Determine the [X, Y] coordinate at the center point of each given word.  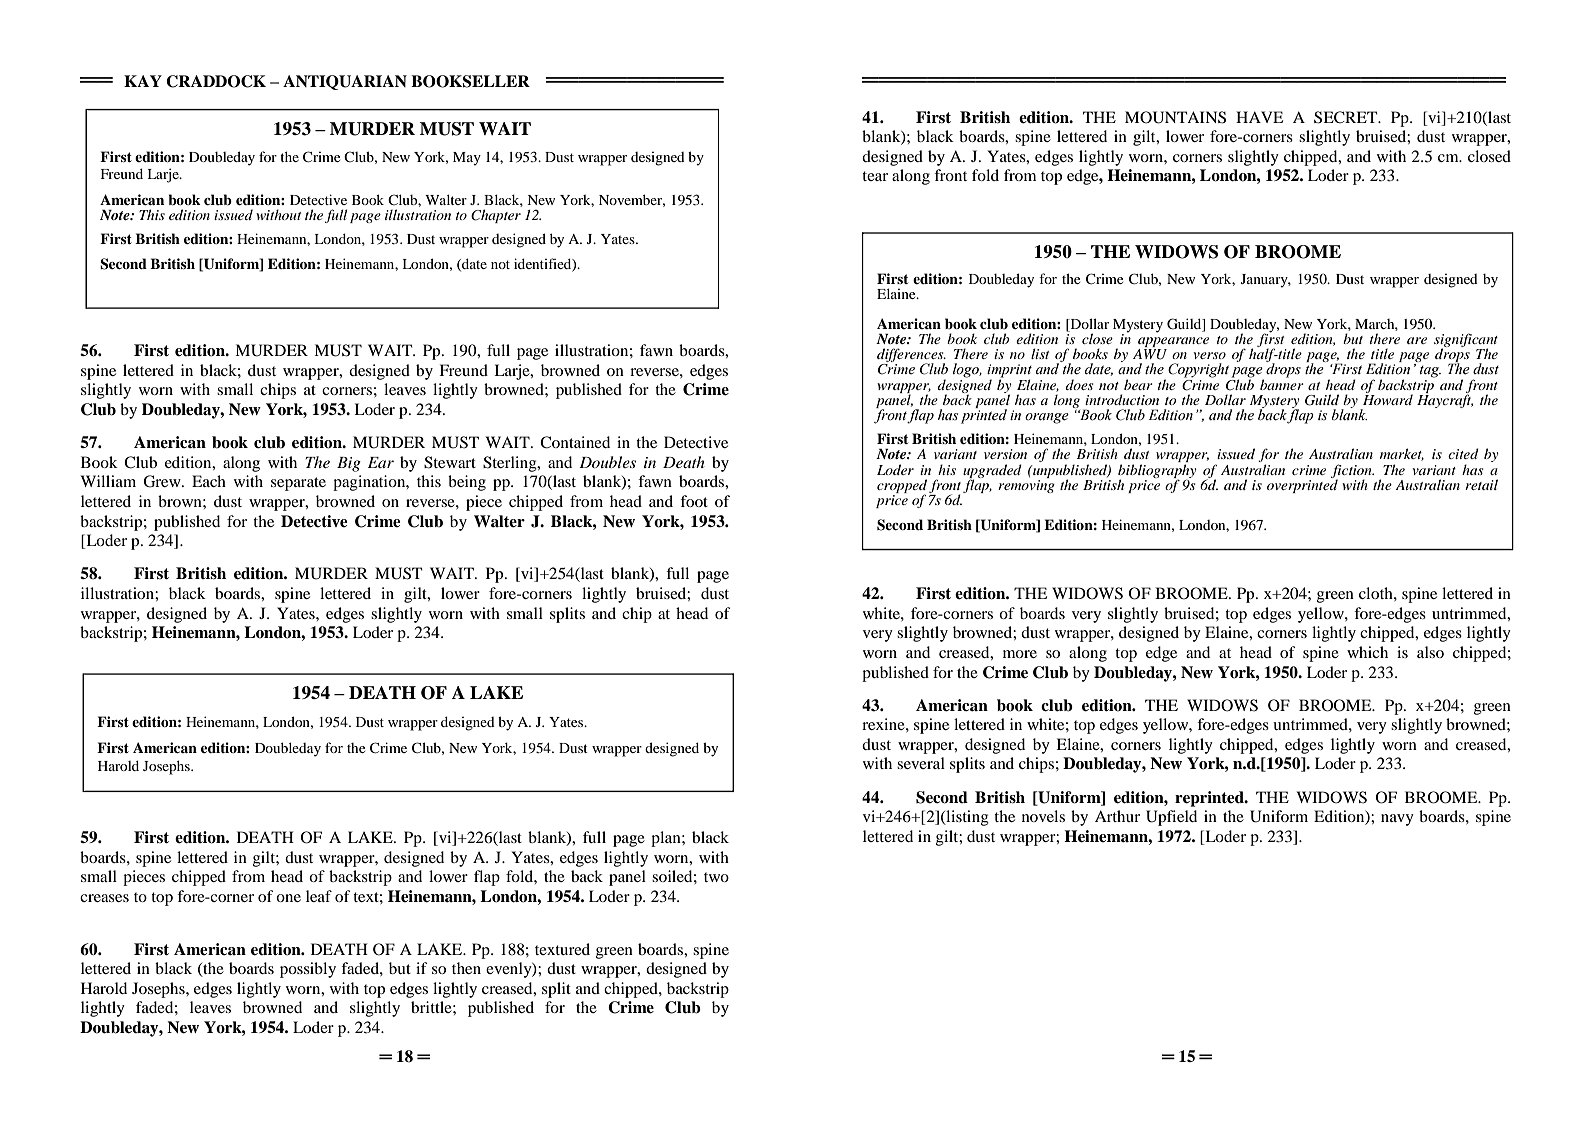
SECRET [1347, 117]
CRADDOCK [216, 81]
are [1417, 340]
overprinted [1302, 485]
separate [298, 484]
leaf [319, 896]
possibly [308, 970]
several [921, 763]
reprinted [1210, 799]
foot [694, 501]
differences [911, 356]
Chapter [496, 216]
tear [875, 176]
